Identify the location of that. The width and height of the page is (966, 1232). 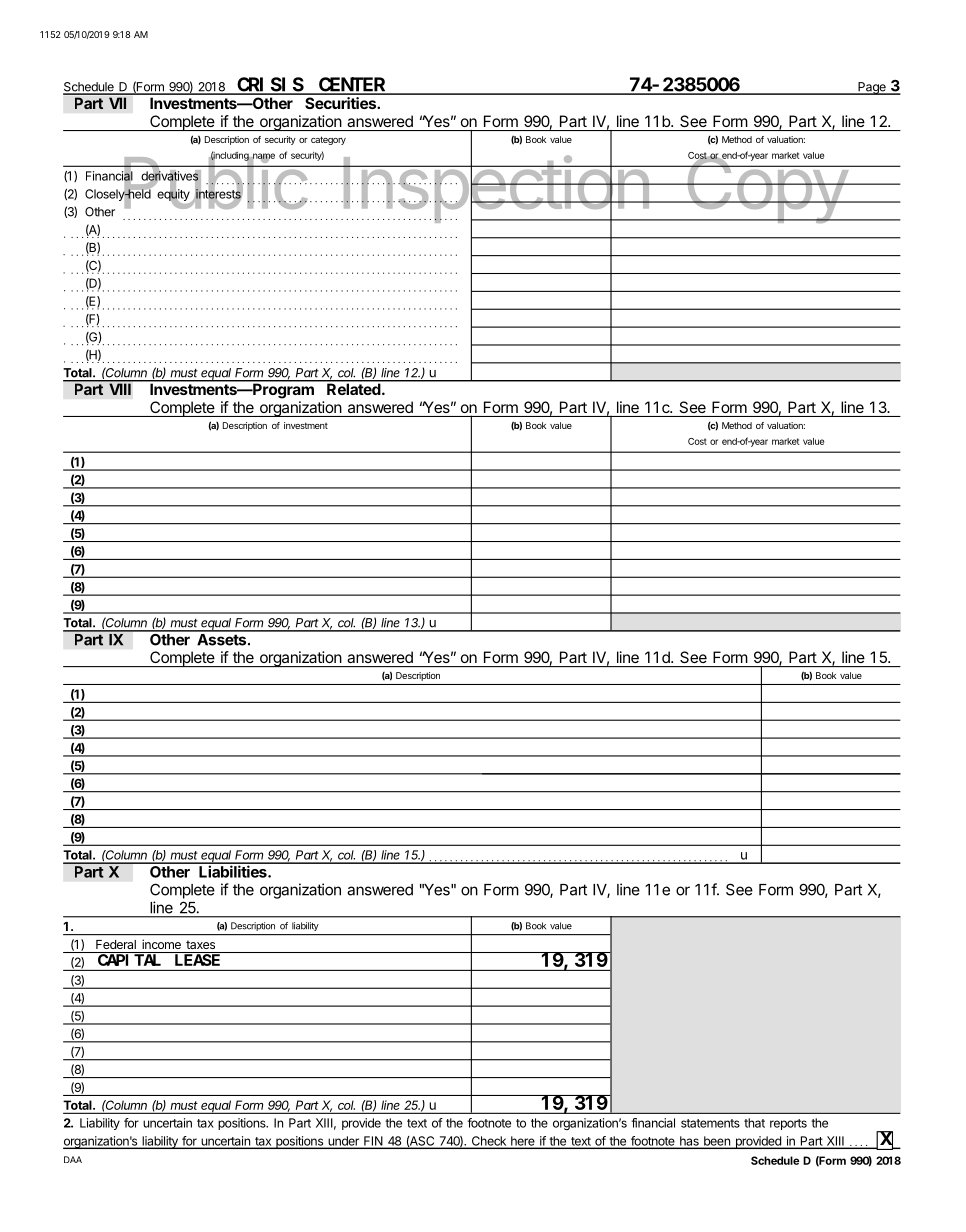
(754, 1123).
